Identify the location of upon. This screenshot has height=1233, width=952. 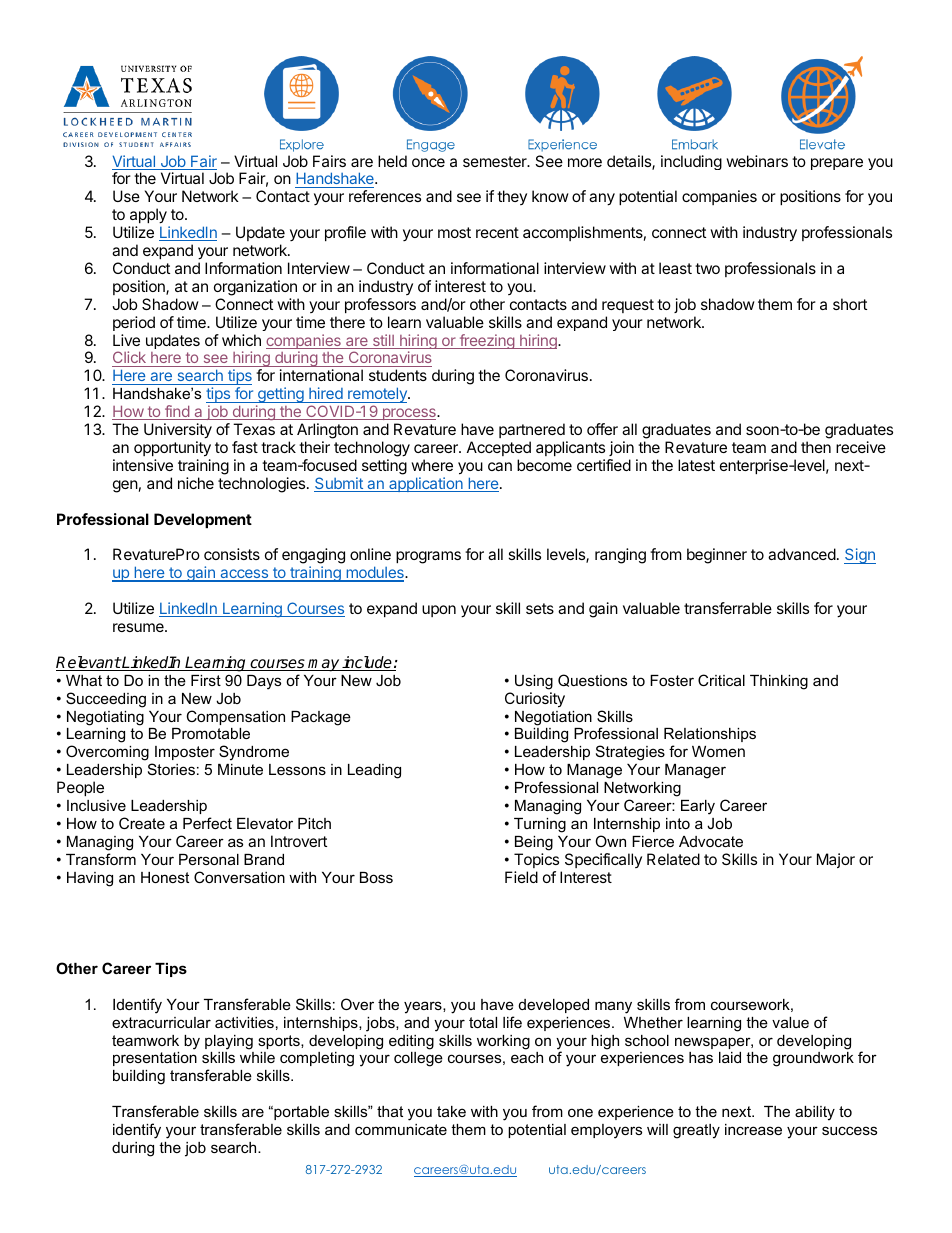
(439, 611).
